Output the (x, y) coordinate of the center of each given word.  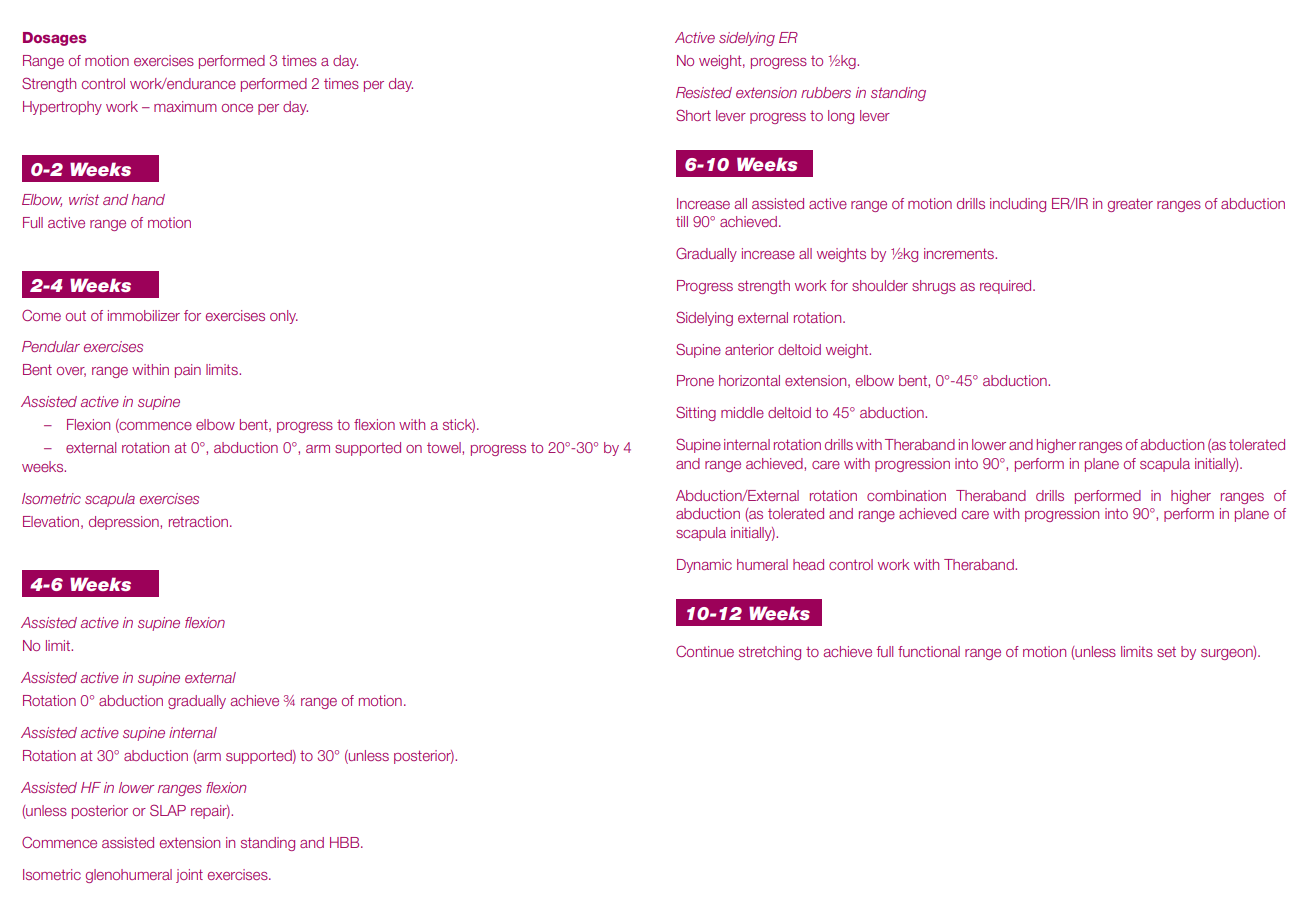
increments (960, 253)
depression (125, 523)
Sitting (696, 413)
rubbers (826, 92)
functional (929, 651)
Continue (705, 651)
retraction (198, 521)
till (682, 221)
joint (189, 876)
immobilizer (144, 315)
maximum (185, 106)
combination (906, 495)
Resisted (704, 92)
